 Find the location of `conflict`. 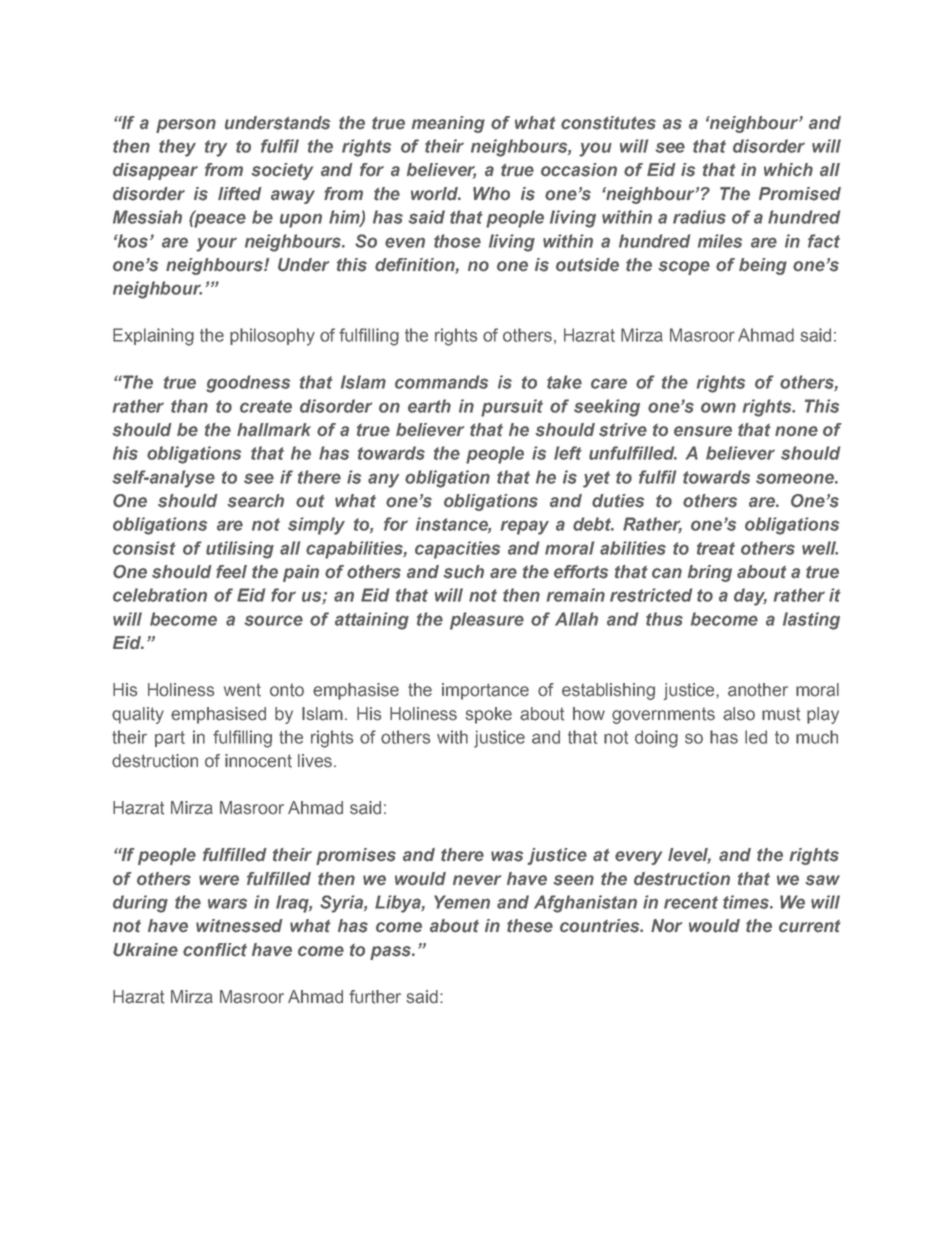

conflict is located at coordinates (215, 950).
